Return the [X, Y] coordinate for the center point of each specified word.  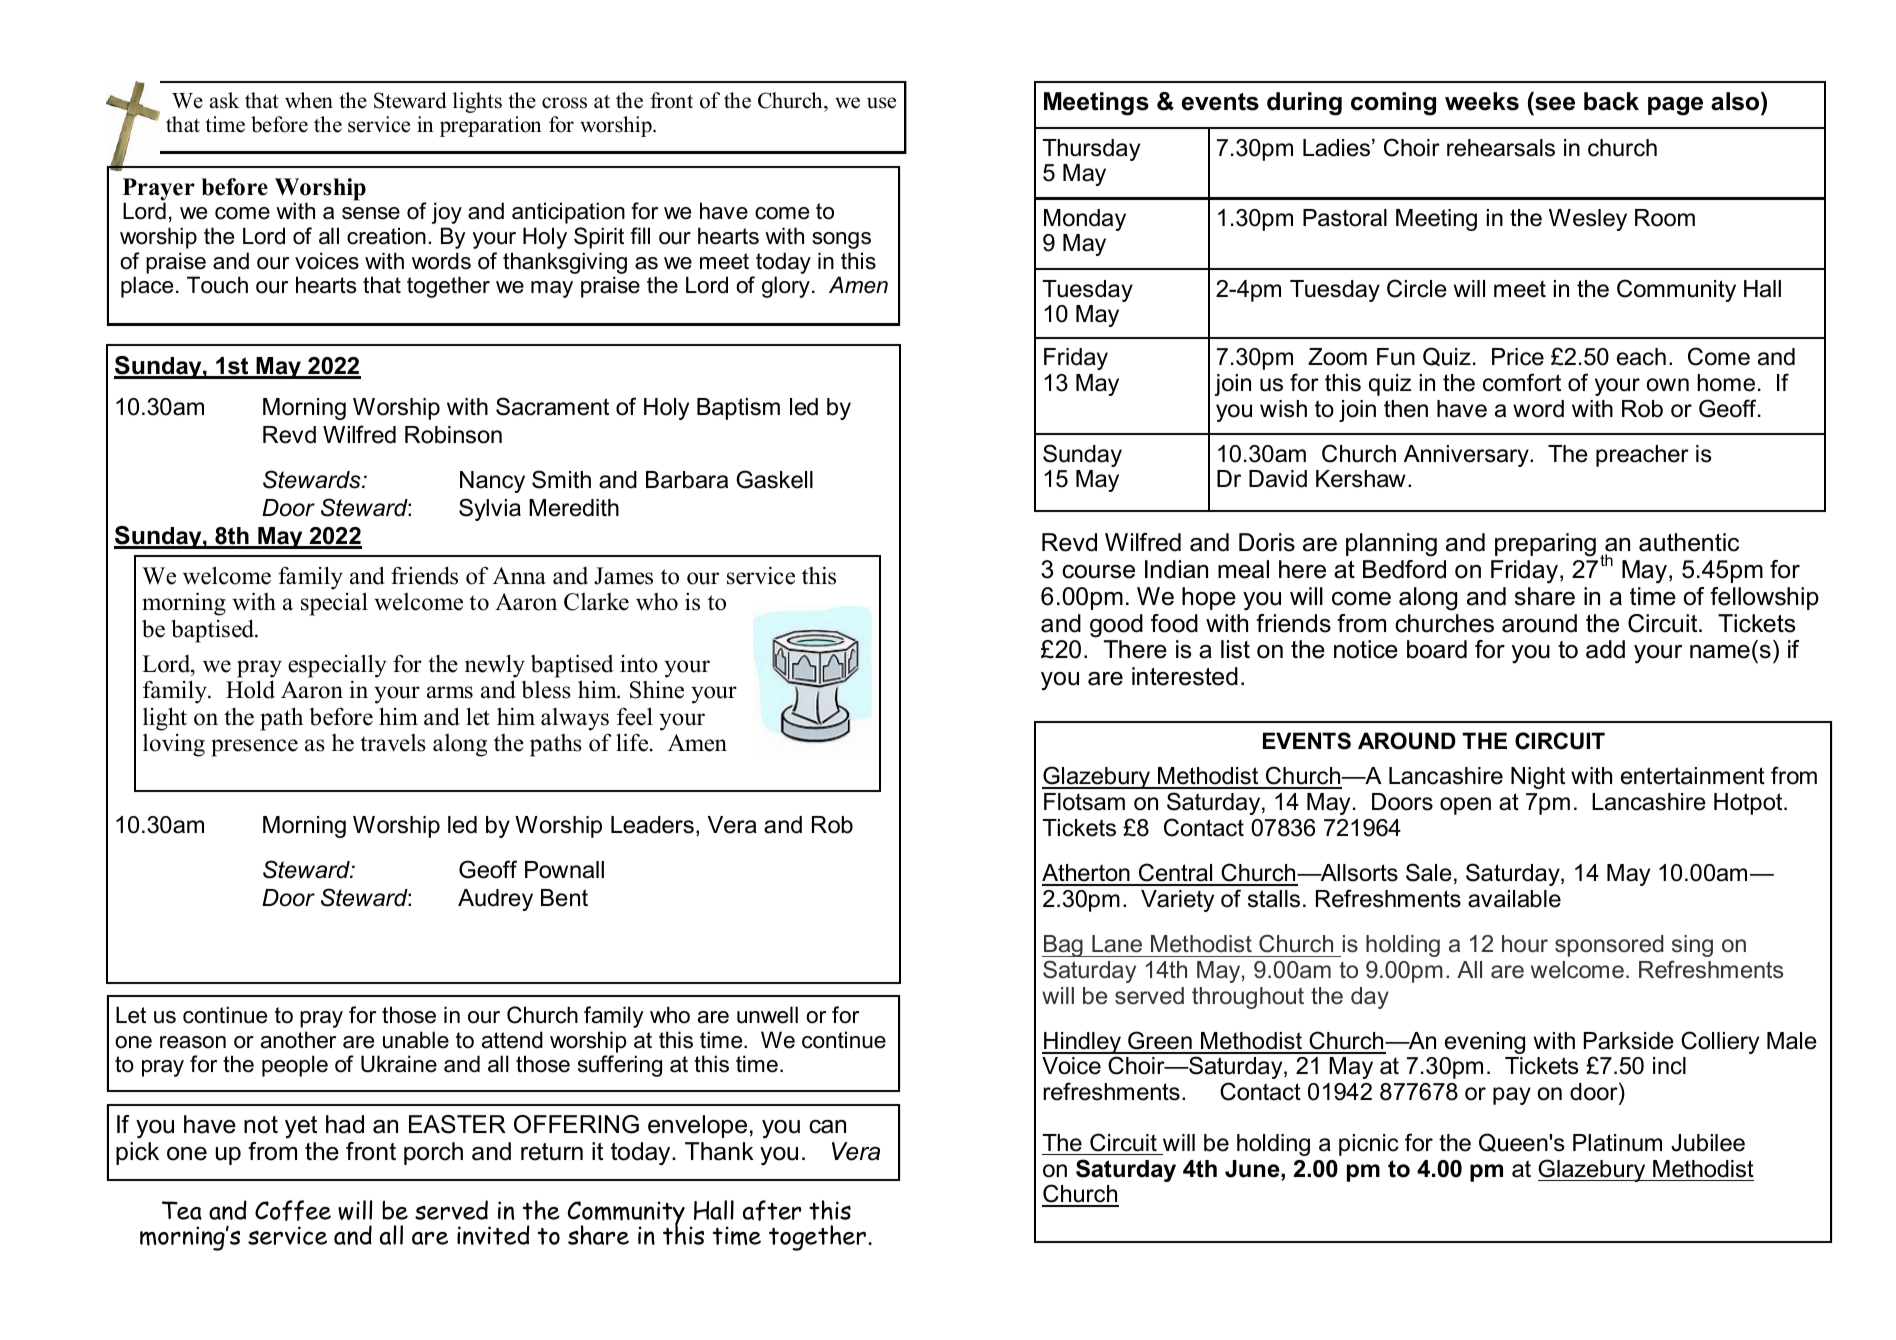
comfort [1522, 382]
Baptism [738, 409]
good [1116, 626]
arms [450, 692]
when [309, 100]
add [1605, 649]
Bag [1063, 946]
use [881, 103]
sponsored [1609, 946]
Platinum [1617, 1143]
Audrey [495, 900]
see [1555, 104]
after [772, 1210]
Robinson [453, 435]
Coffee [293, 1210]
